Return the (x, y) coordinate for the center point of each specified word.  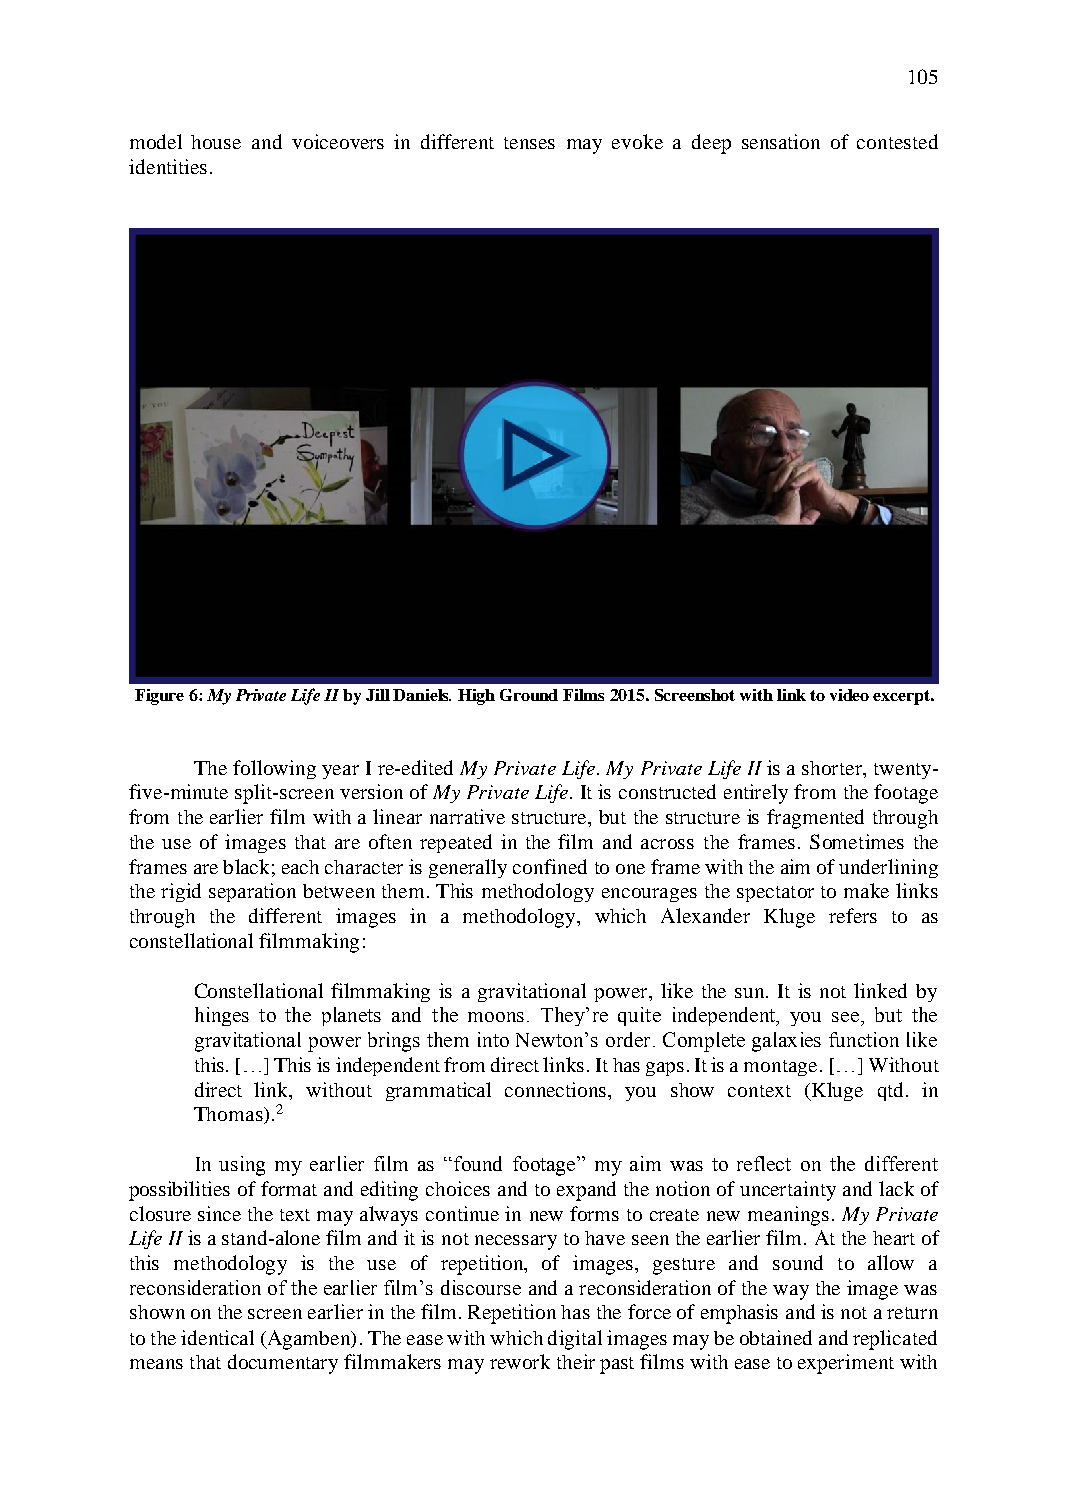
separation (252, 892)
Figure (159, 697)
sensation (781, 141)
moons (496, 1017)
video (849, 695)
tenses (529, 143)
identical (217, 1337)
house (216, 142)
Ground (529, 695)
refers (853, 915)
